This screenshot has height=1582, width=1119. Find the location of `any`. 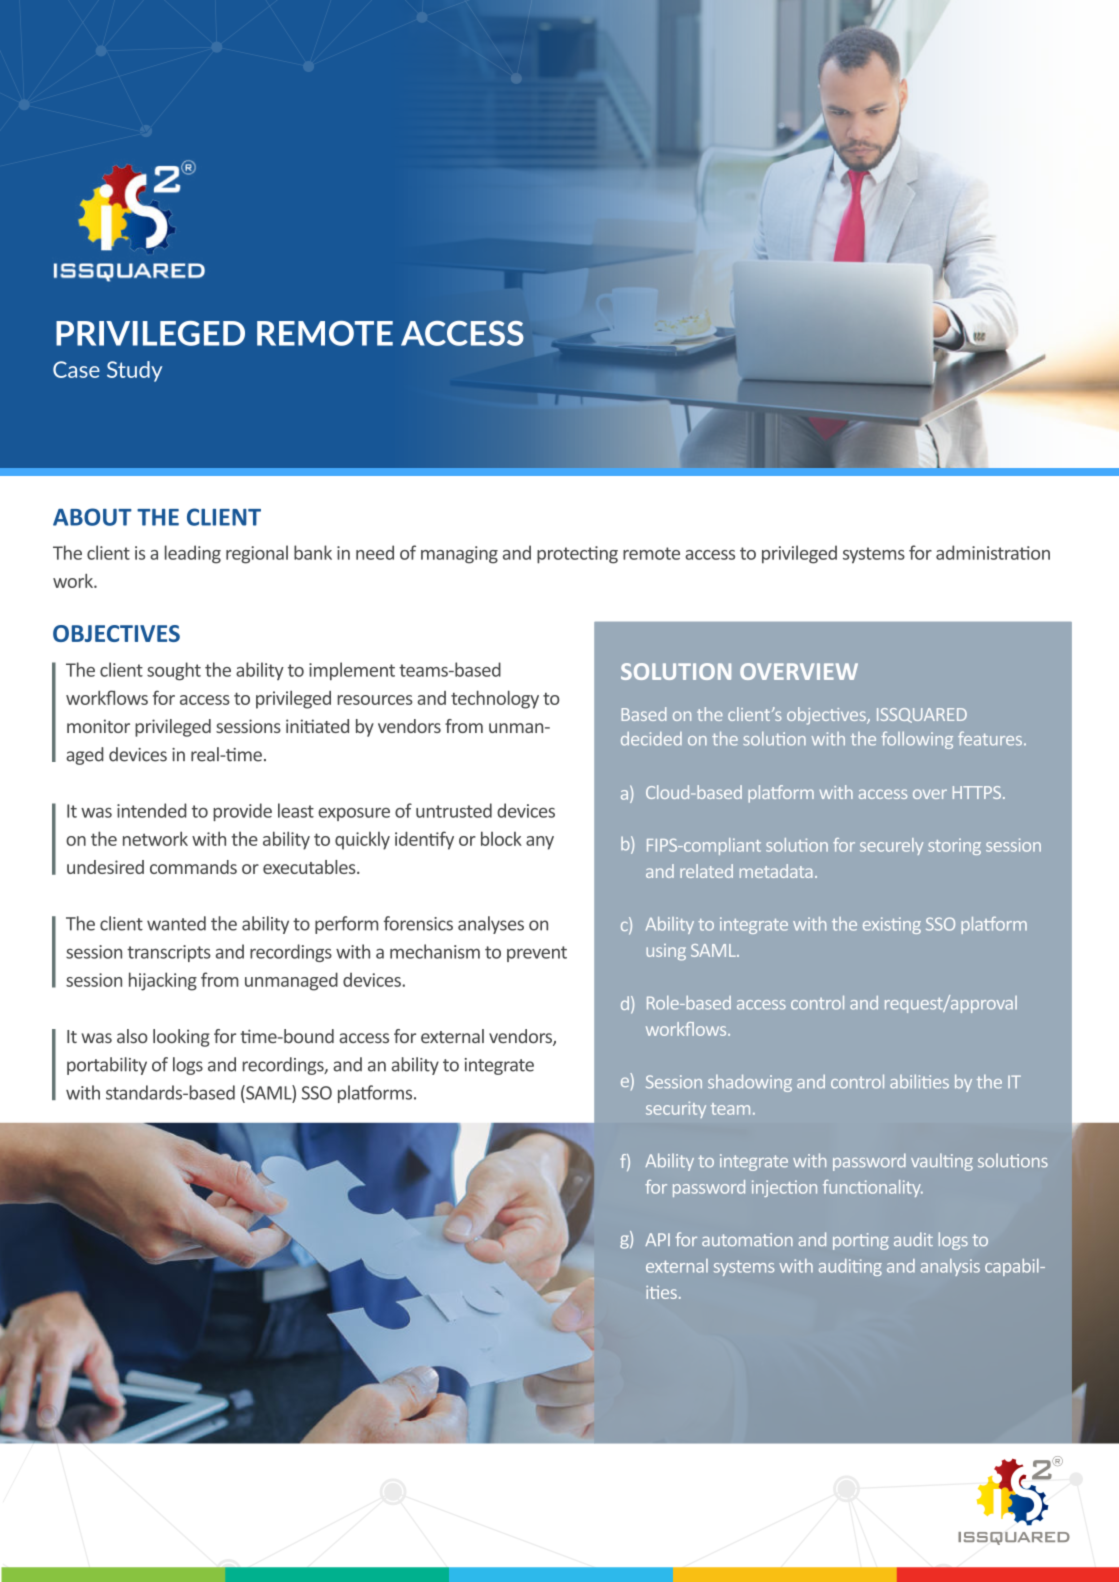

any is located at coordinates (540, 843).
